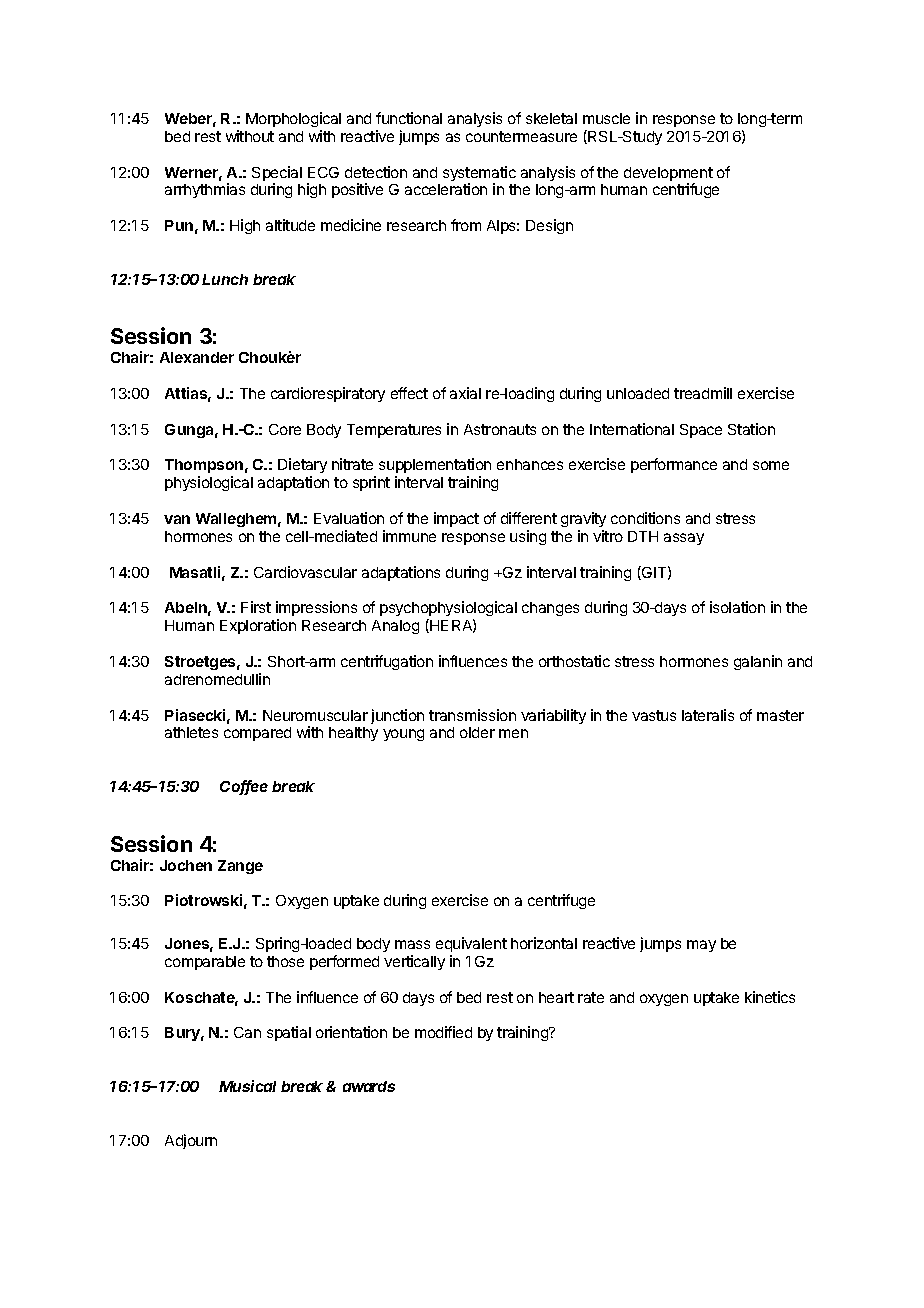 Image resolution: width=924 pixels, height=1308 pixels. Describe the element at coordinates (550, 609) in the document. I see `changes` at that location.
